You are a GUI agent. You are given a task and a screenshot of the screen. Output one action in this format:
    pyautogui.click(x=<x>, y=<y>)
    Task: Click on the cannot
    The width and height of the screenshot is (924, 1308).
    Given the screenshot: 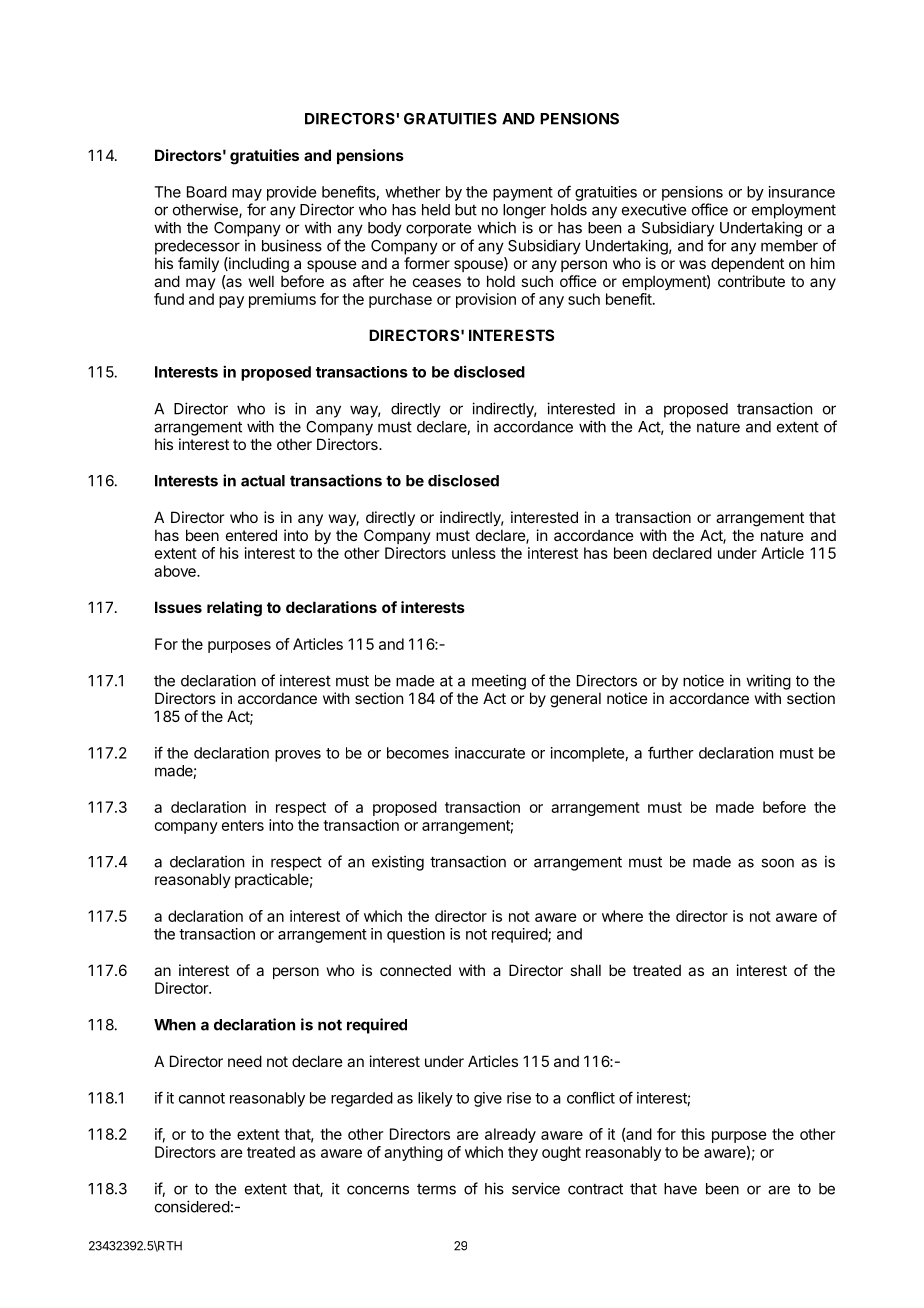 What is the action you would take?
    pyautogui.click(x=202, y=1098)
